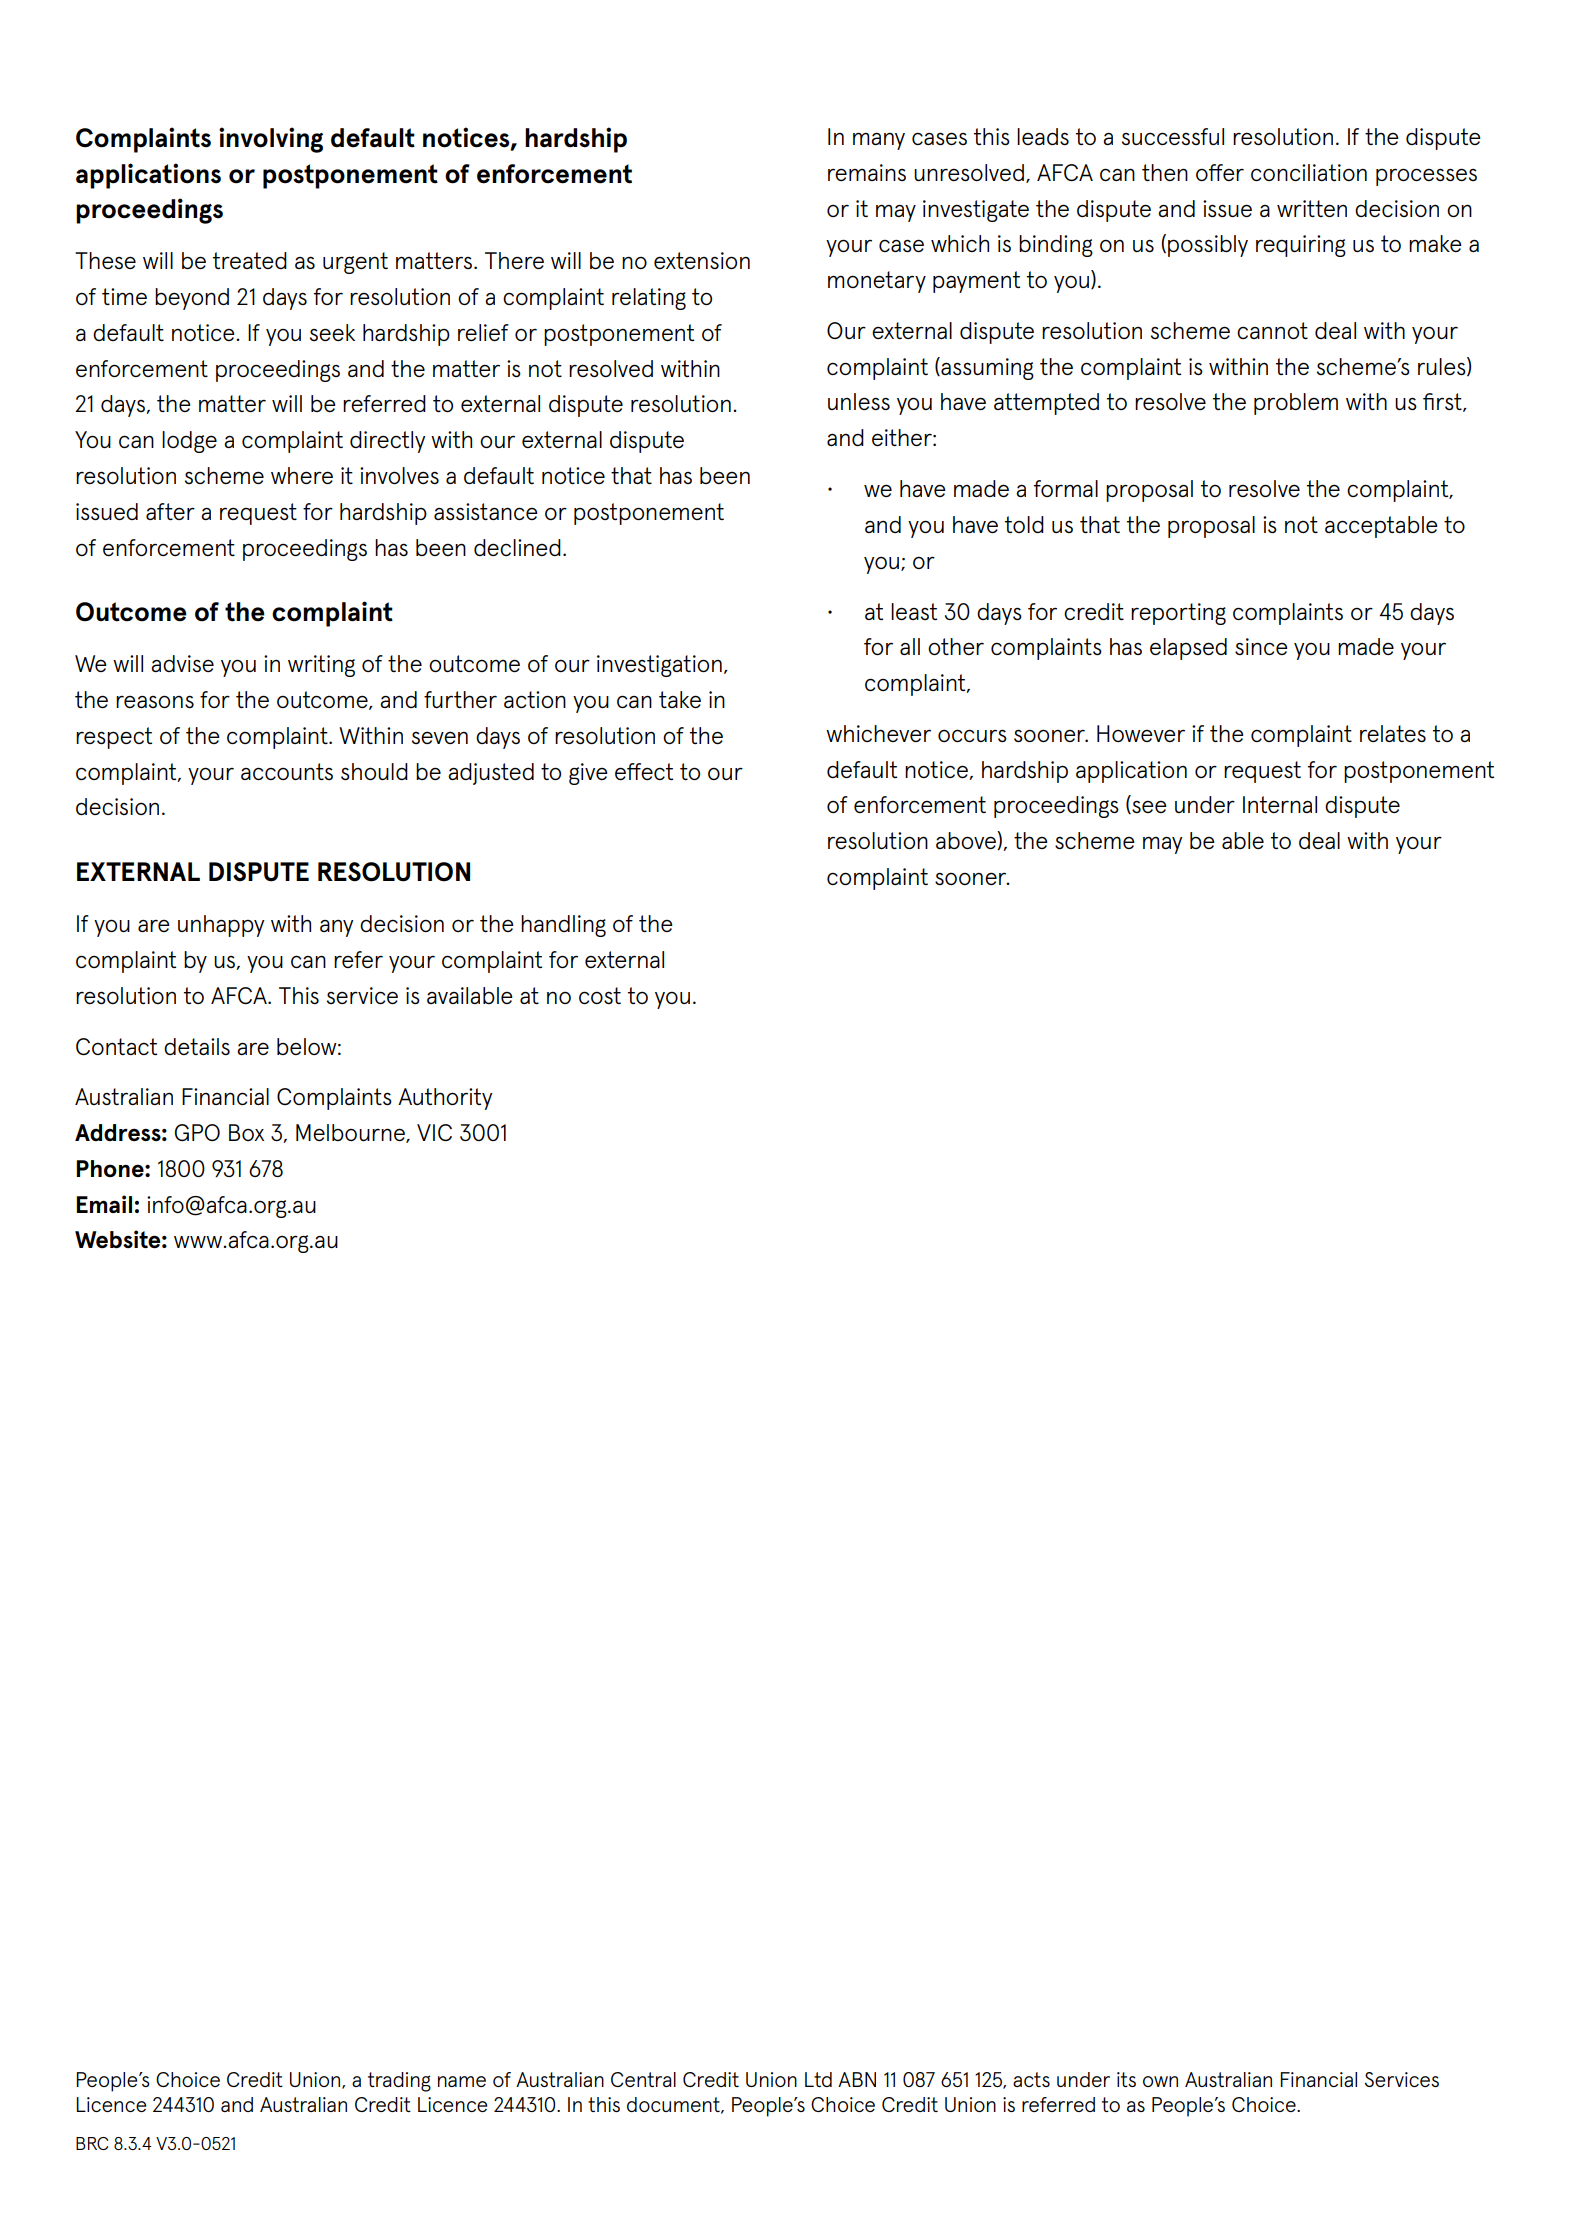  Describe the element at coordinates (914, 611) in the image. I see `least` at that location.
